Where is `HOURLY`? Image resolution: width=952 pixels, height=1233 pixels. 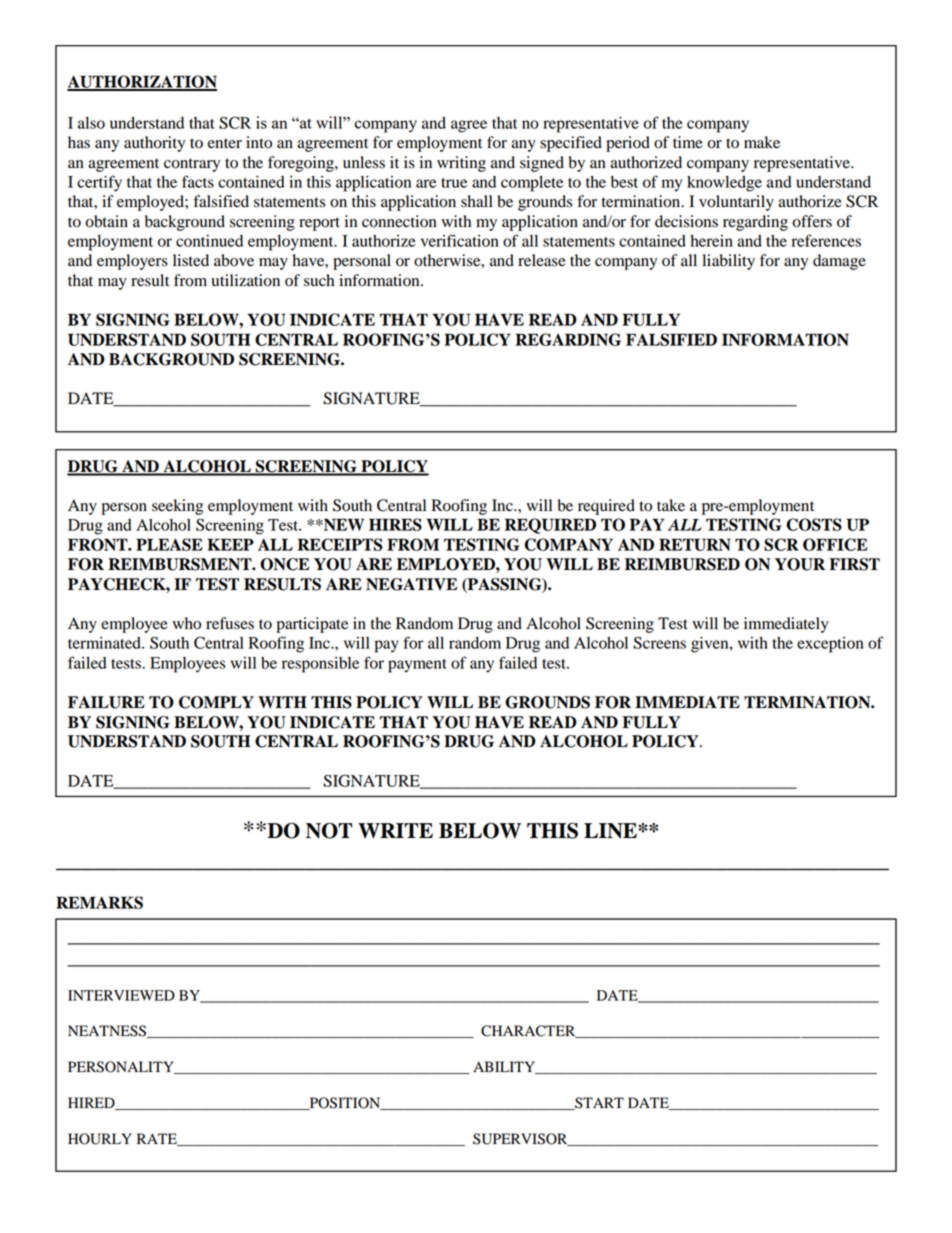 HOURLY is located at coordinates (100, 1139).
